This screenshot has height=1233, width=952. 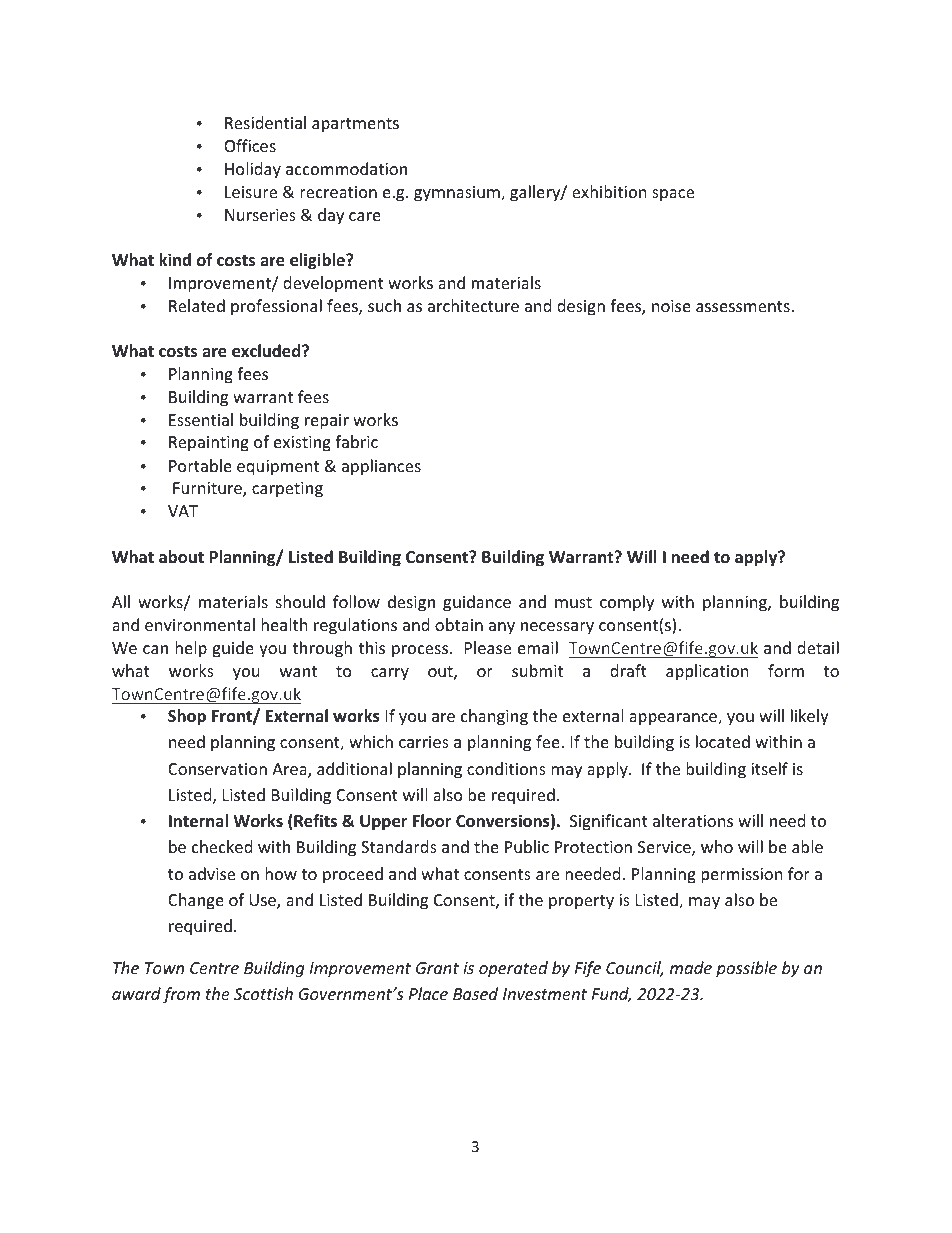 I want to click on Offices, so click(x=250, y=145).
